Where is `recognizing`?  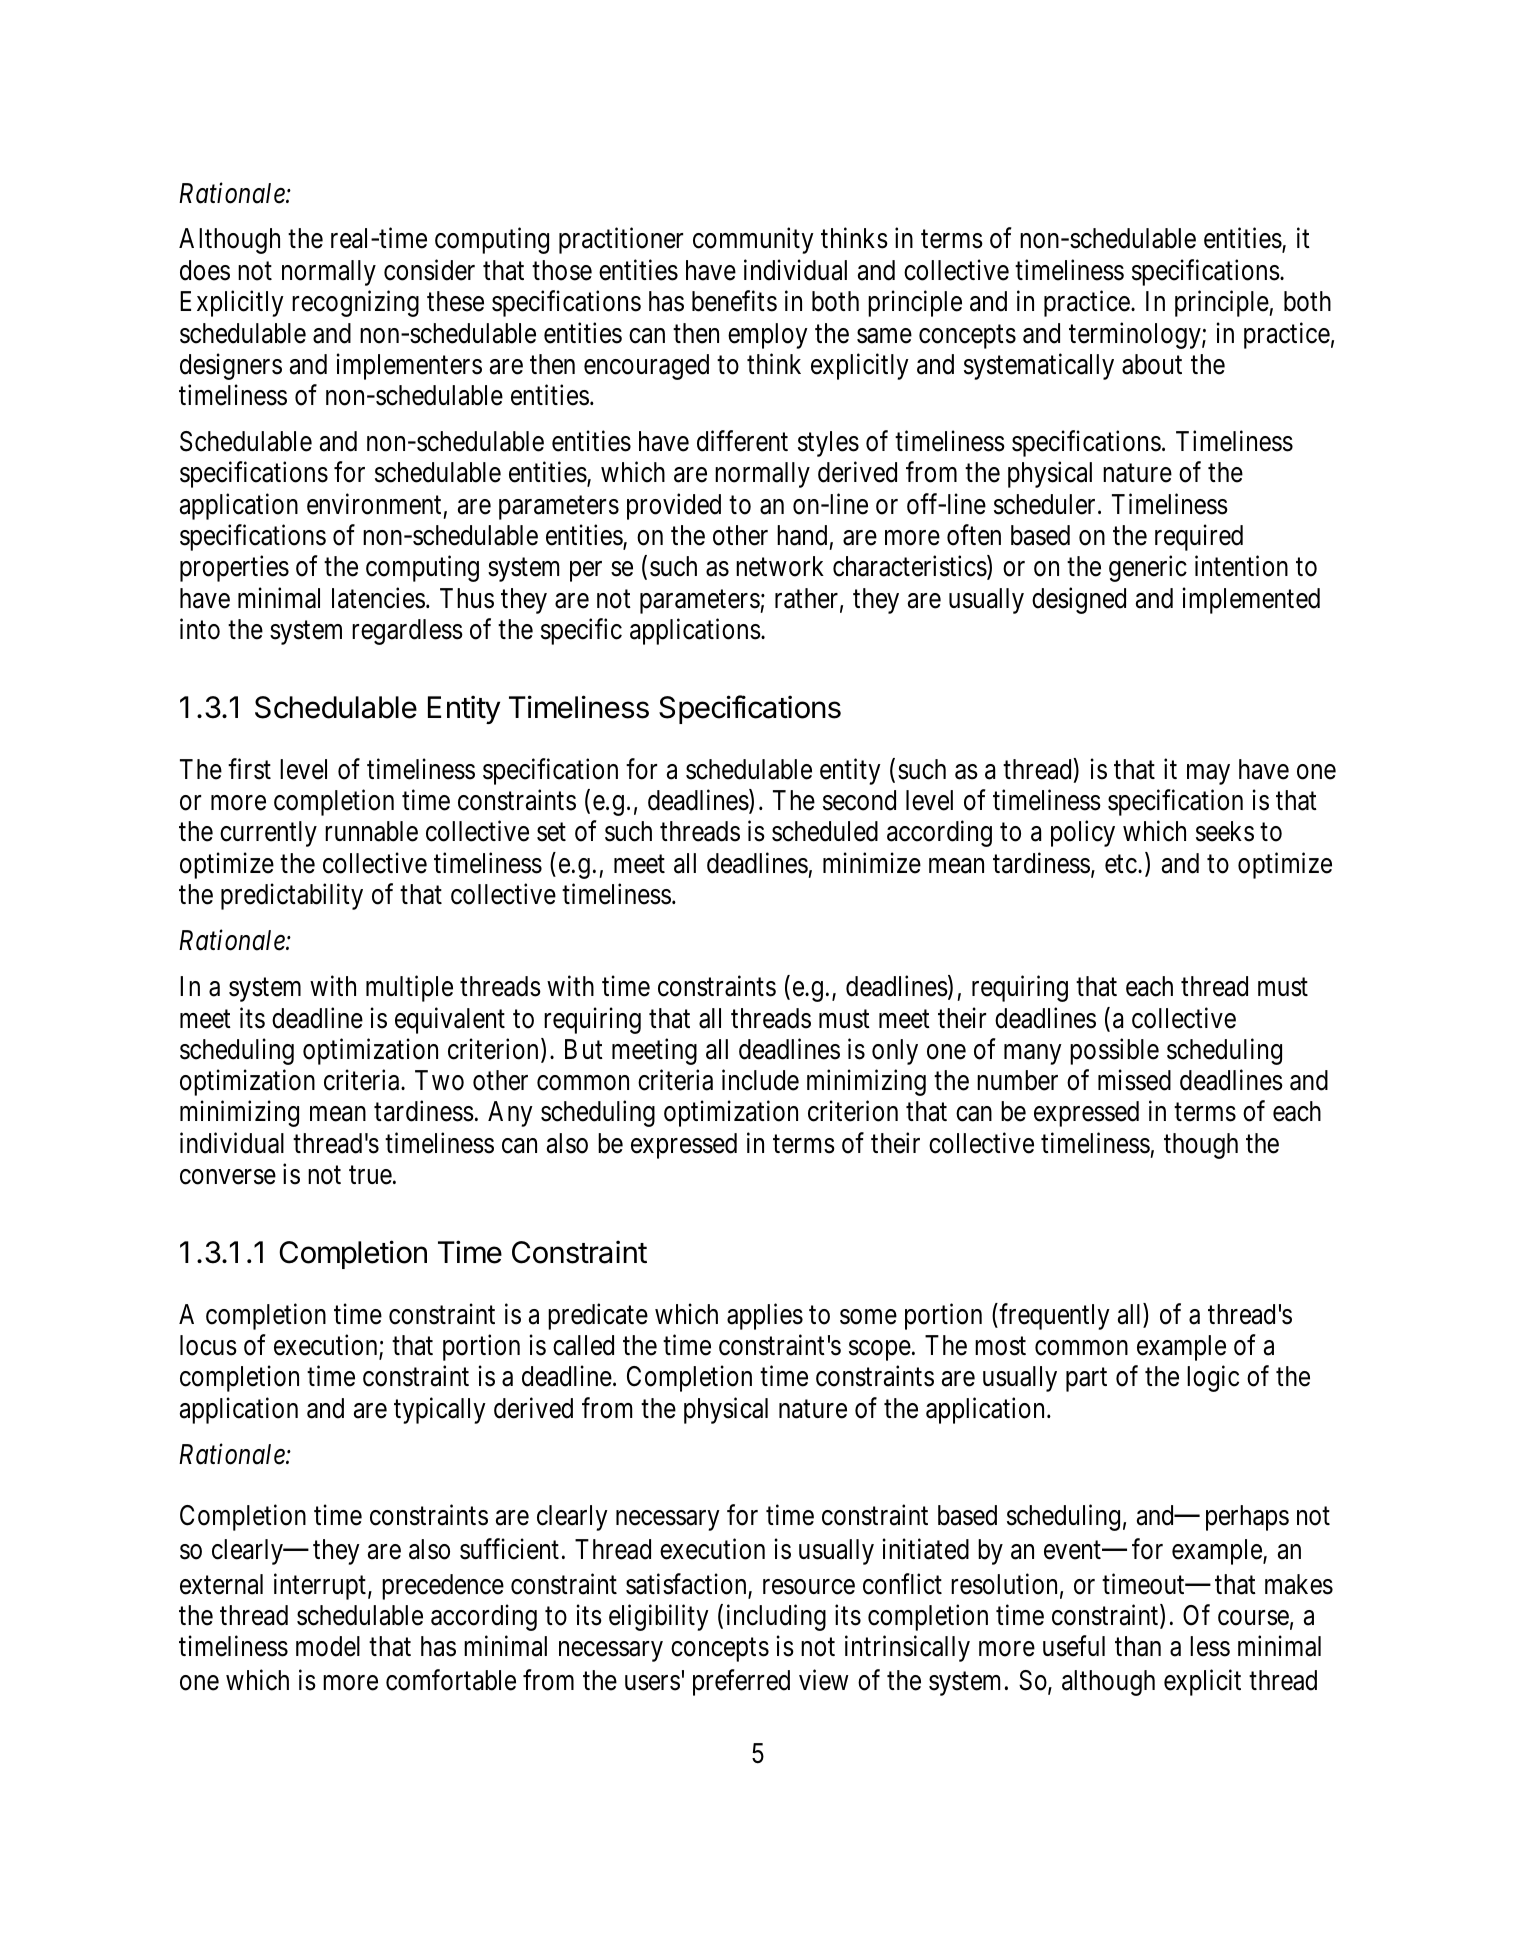 recognizing is located at coordinates (355, 304).
